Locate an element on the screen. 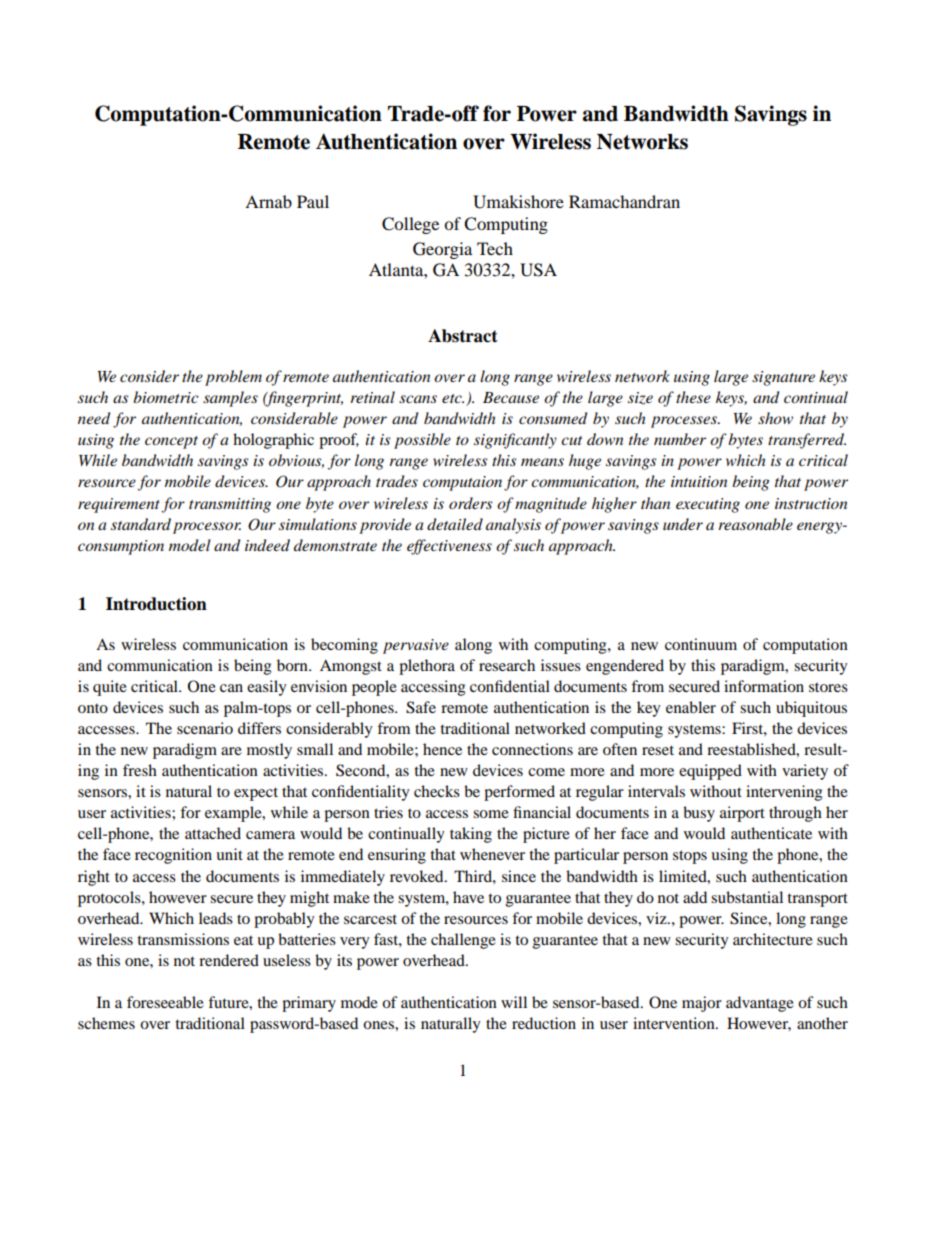  pervasive is located at coordinates (416, 646).
